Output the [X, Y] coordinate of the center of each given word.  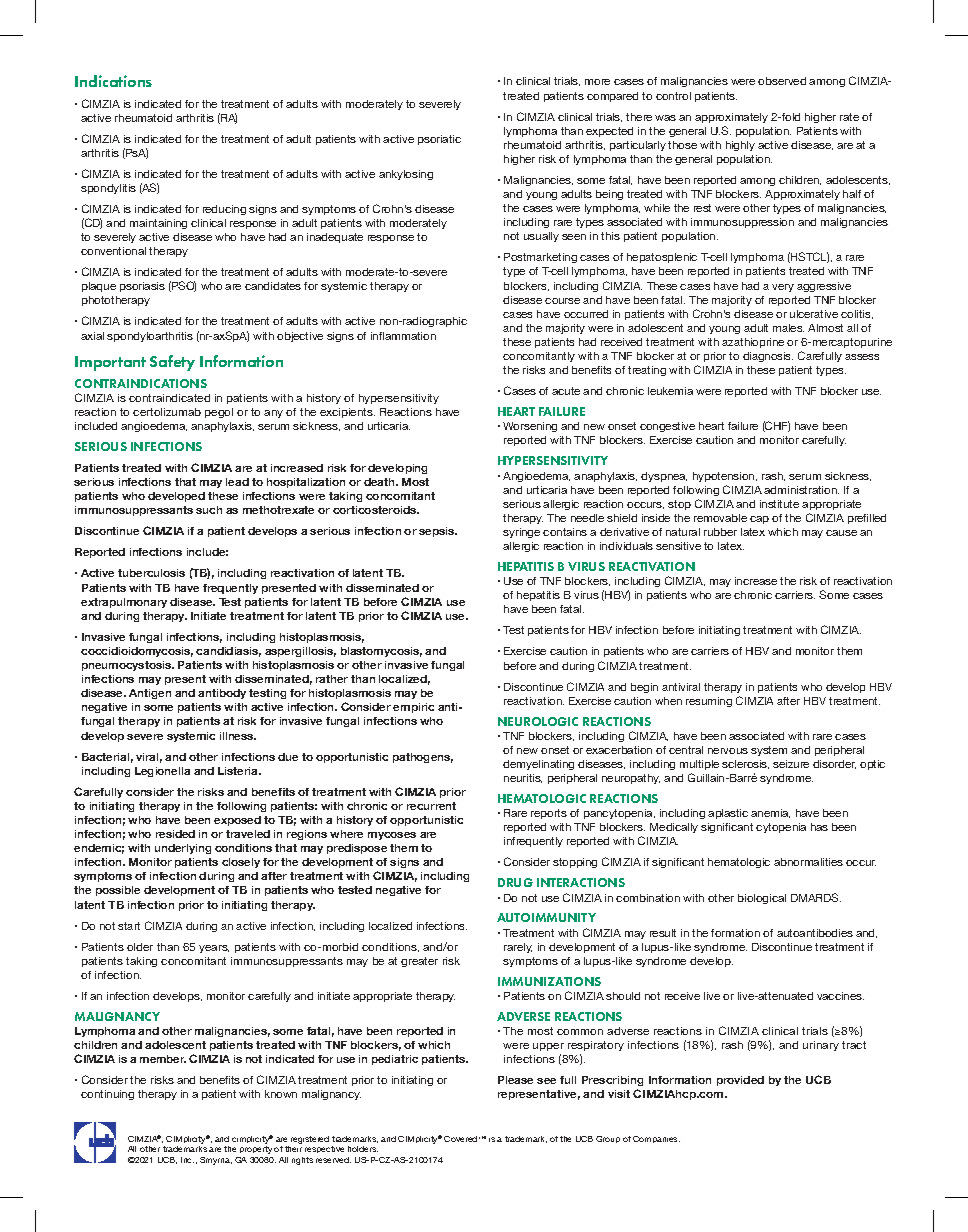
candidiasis [228, 652]
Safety [172, 363]
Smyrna [216, 1161]
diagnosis [768, 357]
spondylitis [108, 189]
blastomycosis [381, 652]
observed [782, 81]
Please [515, 1080]
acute [566, 391]
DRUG [515, 882]
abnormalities [808, 862]
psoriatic [439, 140]
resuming [709, 702]
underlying [183, 849]
